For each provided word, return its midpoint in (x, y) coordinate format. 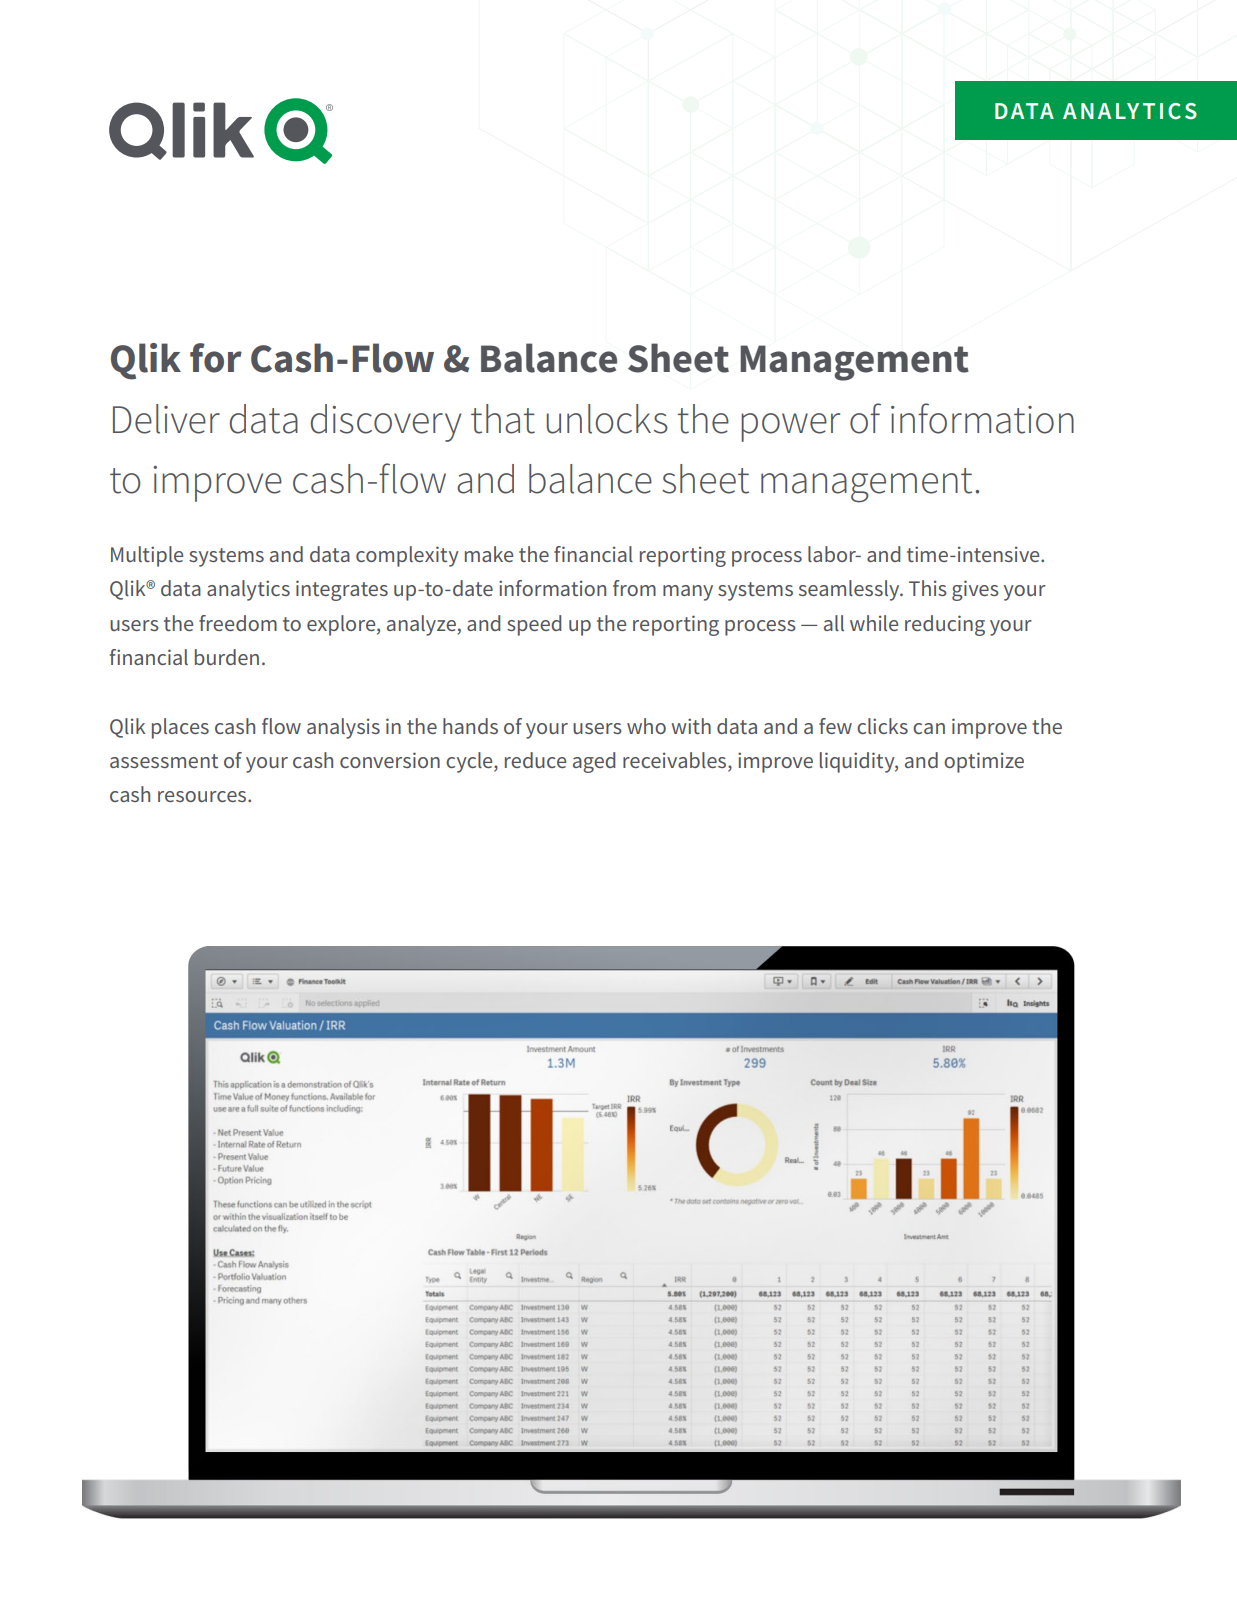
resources (203, 796)
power (790, 427)
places (180, 728)
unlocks (607, 419)
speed (534, 625)
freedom (238, 623)
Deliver (166, 419)
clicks (882, 726)
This (928, 588)
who (646, 726)
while (874, 623)
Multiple (147, 556)
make (489, 554)
